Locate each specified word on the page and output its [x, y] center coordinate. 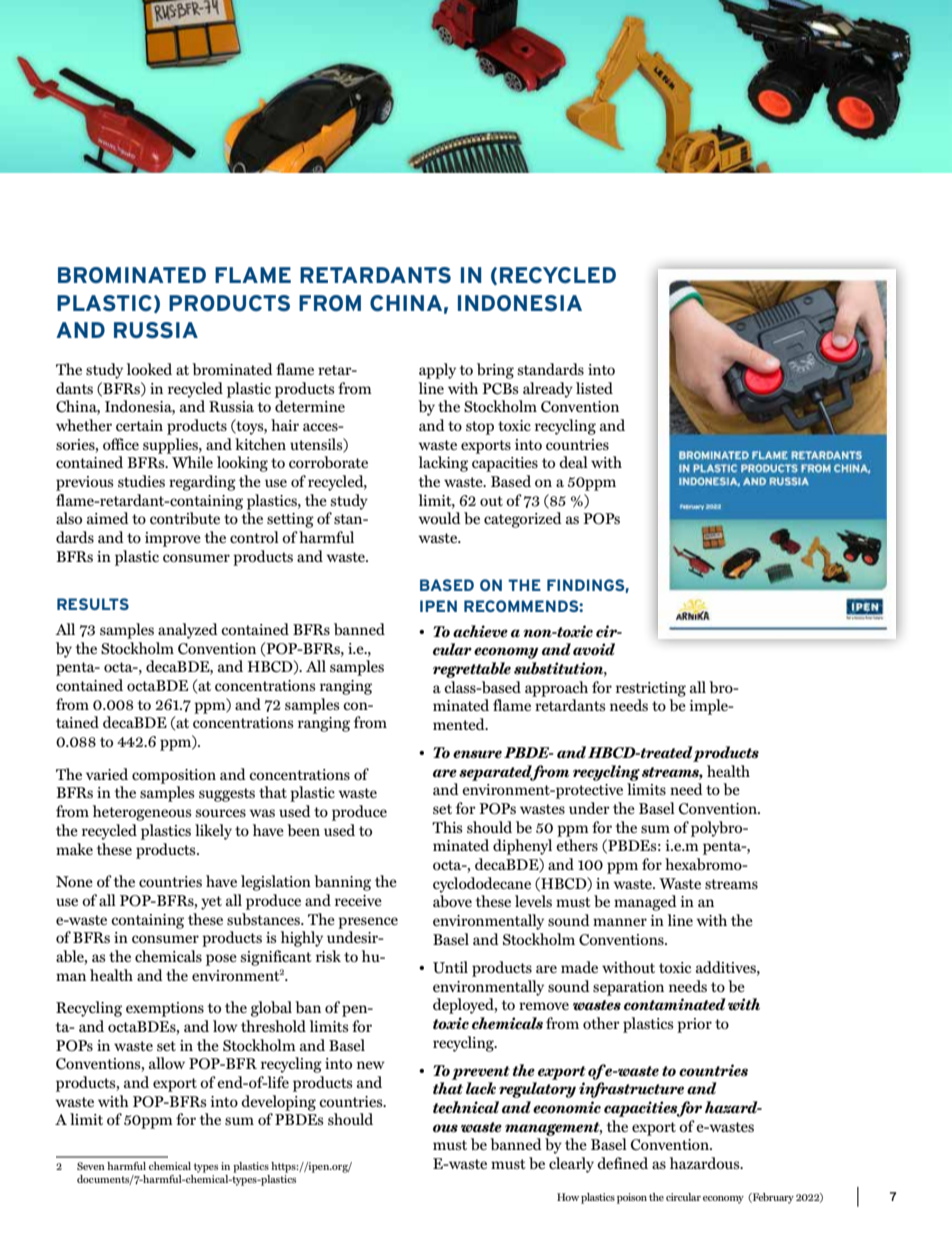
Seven [91, 1166]
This [447, 827]
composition [174, 776]
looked [149, 369]
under [589, 808]
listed [594, 388]
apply [437, 371]
